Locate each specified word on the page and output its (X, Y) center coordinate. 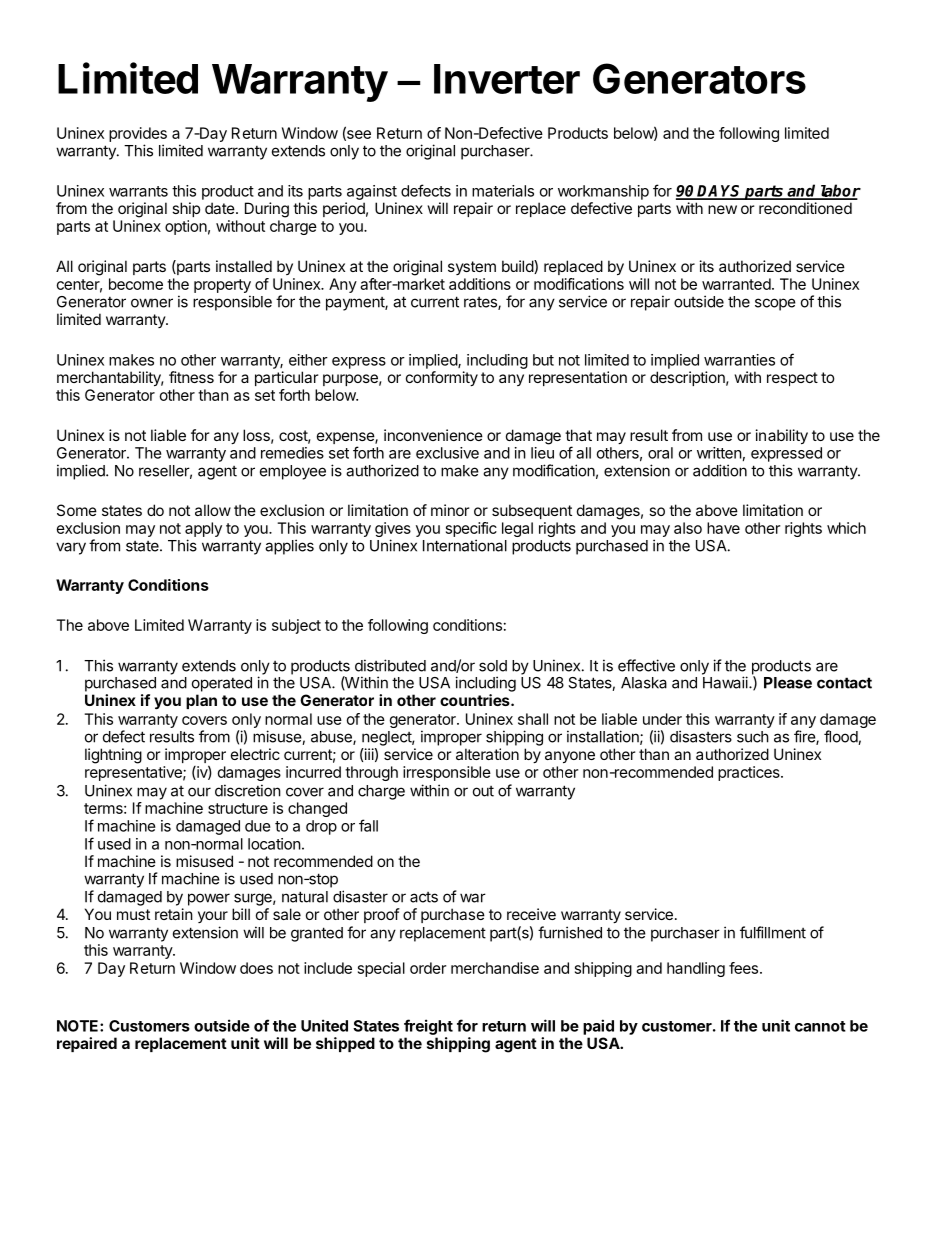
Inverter (507, 79)
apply (203, 529)
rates (481, 303)
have (723, 528)
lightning (113, 756)
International (465, 545)
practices (750, 773)
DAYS (720, 192)
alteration (487, 754)
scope (775, 304)
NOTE (79, 1026)
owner (152, 303)
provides (138, 136)
